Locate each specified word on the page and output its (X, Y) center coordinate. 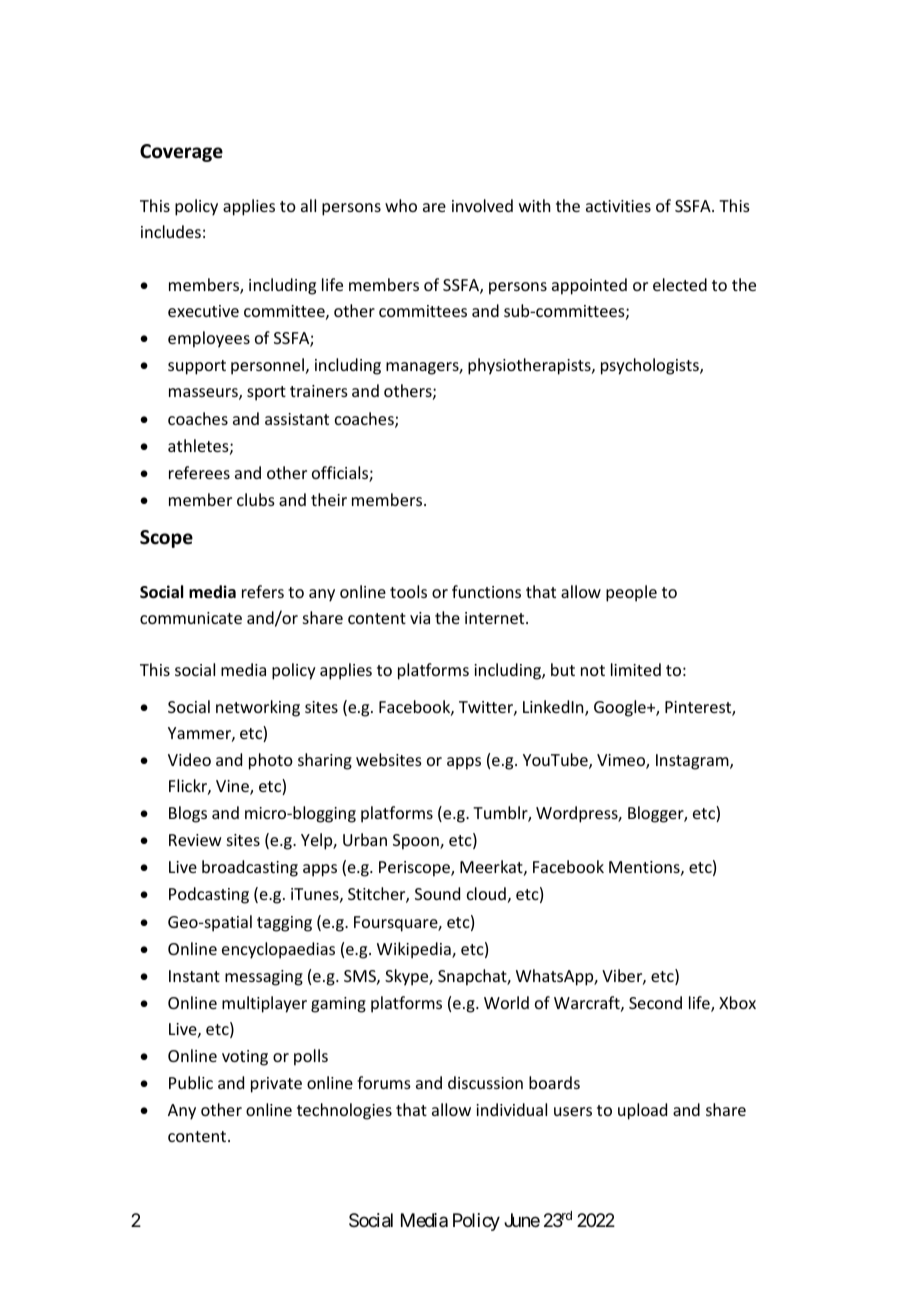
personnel (269, 366)
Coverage (181, 153)
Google (621, 708)
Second (655, 1002)
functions (486, 591)
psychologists (651, 366)
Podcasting (209, 895)
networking (258, 708)
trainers (319, 391)
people (631, 593)
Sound (437, 893)
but (563, 669)
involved (482, 205)
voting (245, 1058)
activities (618, 206)
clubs (256, 499)
